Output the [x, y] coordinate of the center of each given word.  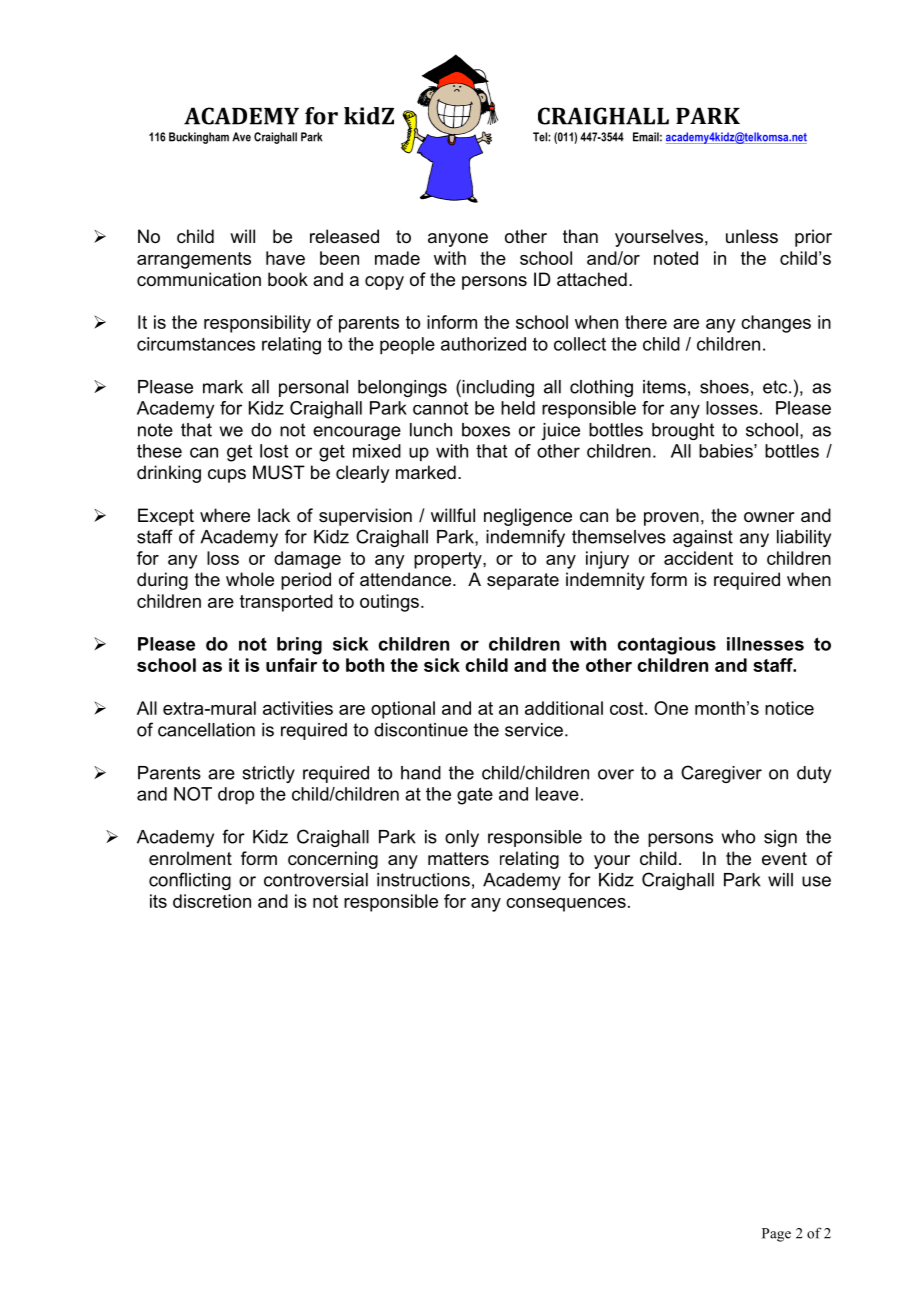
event [784, 859]
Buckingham [199, 138]
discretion [212, 901]
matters [458, 859]
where [225, 515]
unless [752, 236]
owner [769, 517]
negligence [528, 517]
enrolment [190, 858]
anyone [458, 240]
